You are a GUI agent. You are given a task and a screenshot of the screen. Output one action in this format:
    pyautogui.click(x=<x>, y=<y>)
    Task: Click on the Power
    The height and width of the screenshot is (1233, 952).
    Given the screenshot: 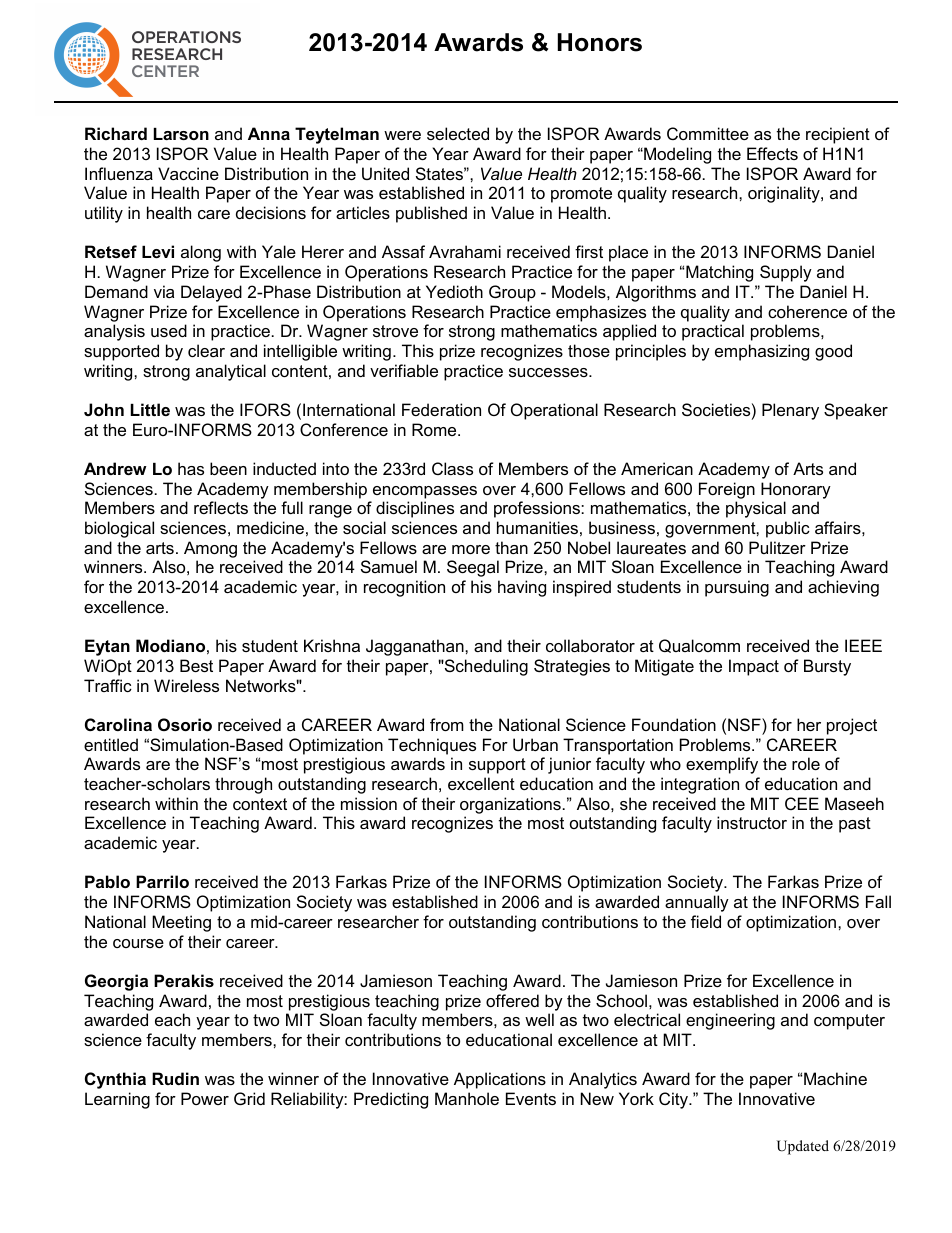 What is the action you would take?
    pyautogui.click(x=205, y=1098)
